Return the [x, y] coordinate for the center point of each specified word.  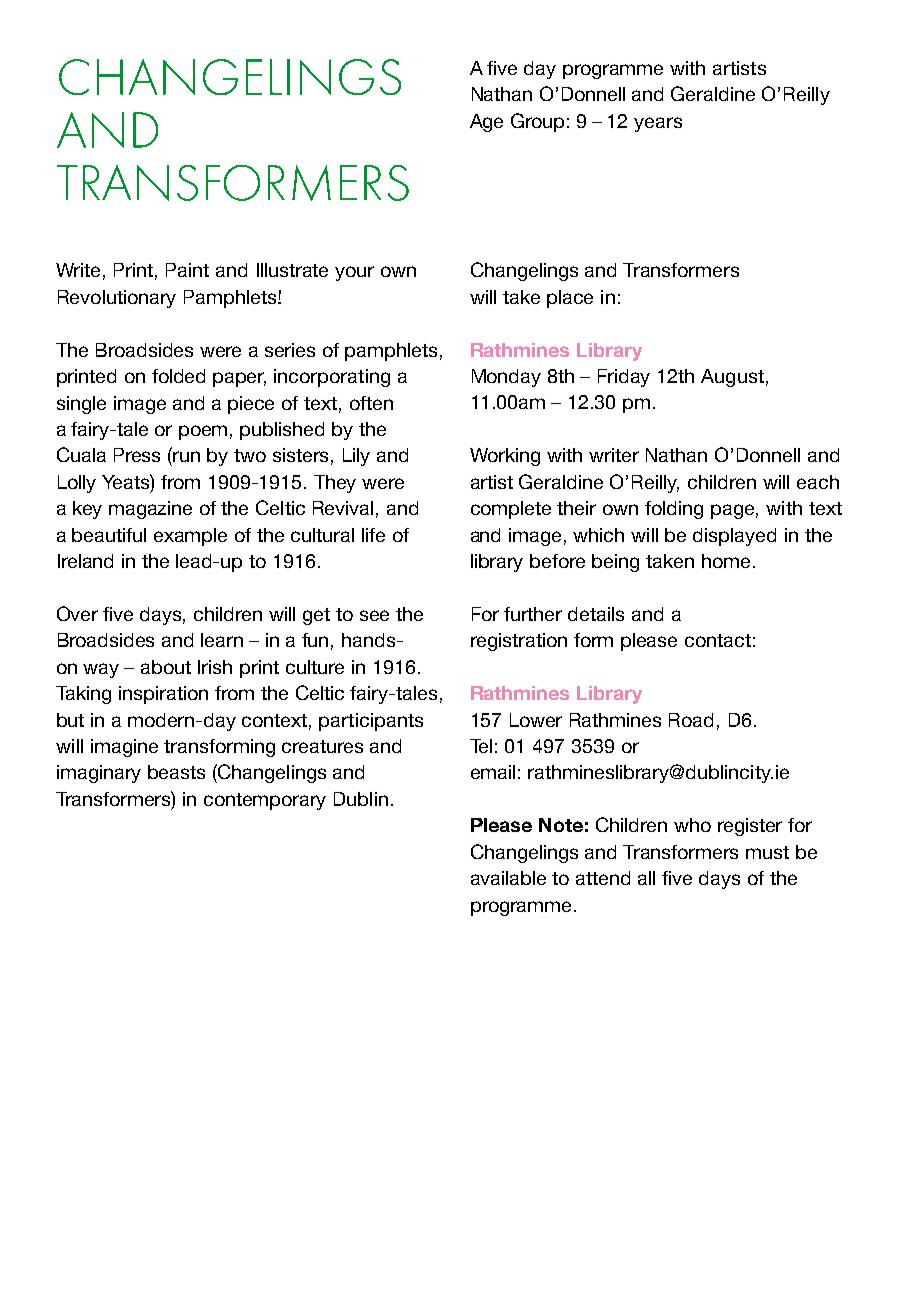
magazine [150, 510]
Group [537, 122]
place [570, 299]
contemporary [265, 801]
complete [511, 510]
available [508, 878]
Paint [187, 270]
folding [674, 510]
